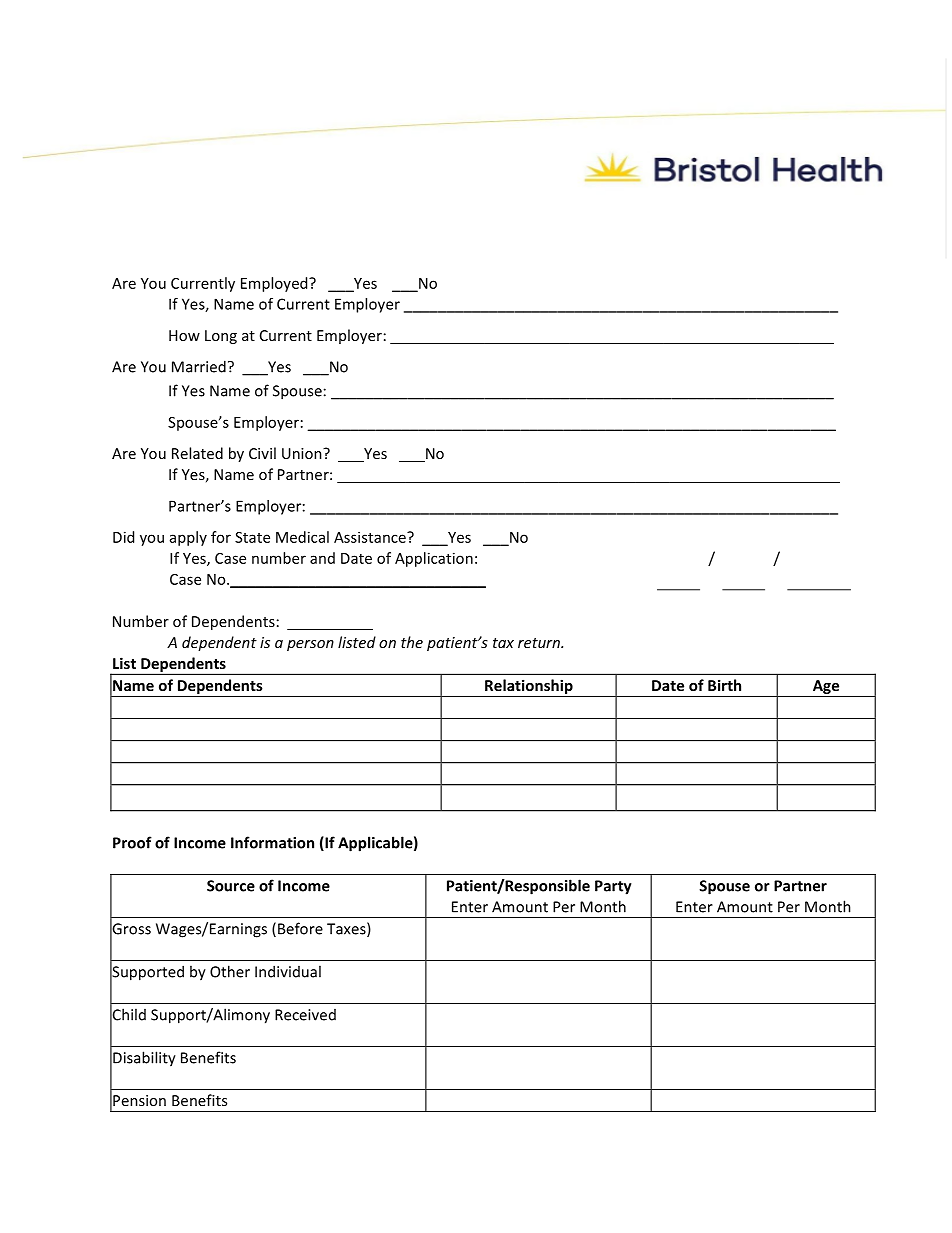 This screenshot has width=952, height=1233. Describe the element at coordinates (540, 643) in the screenshot. I see `return` at that location.
